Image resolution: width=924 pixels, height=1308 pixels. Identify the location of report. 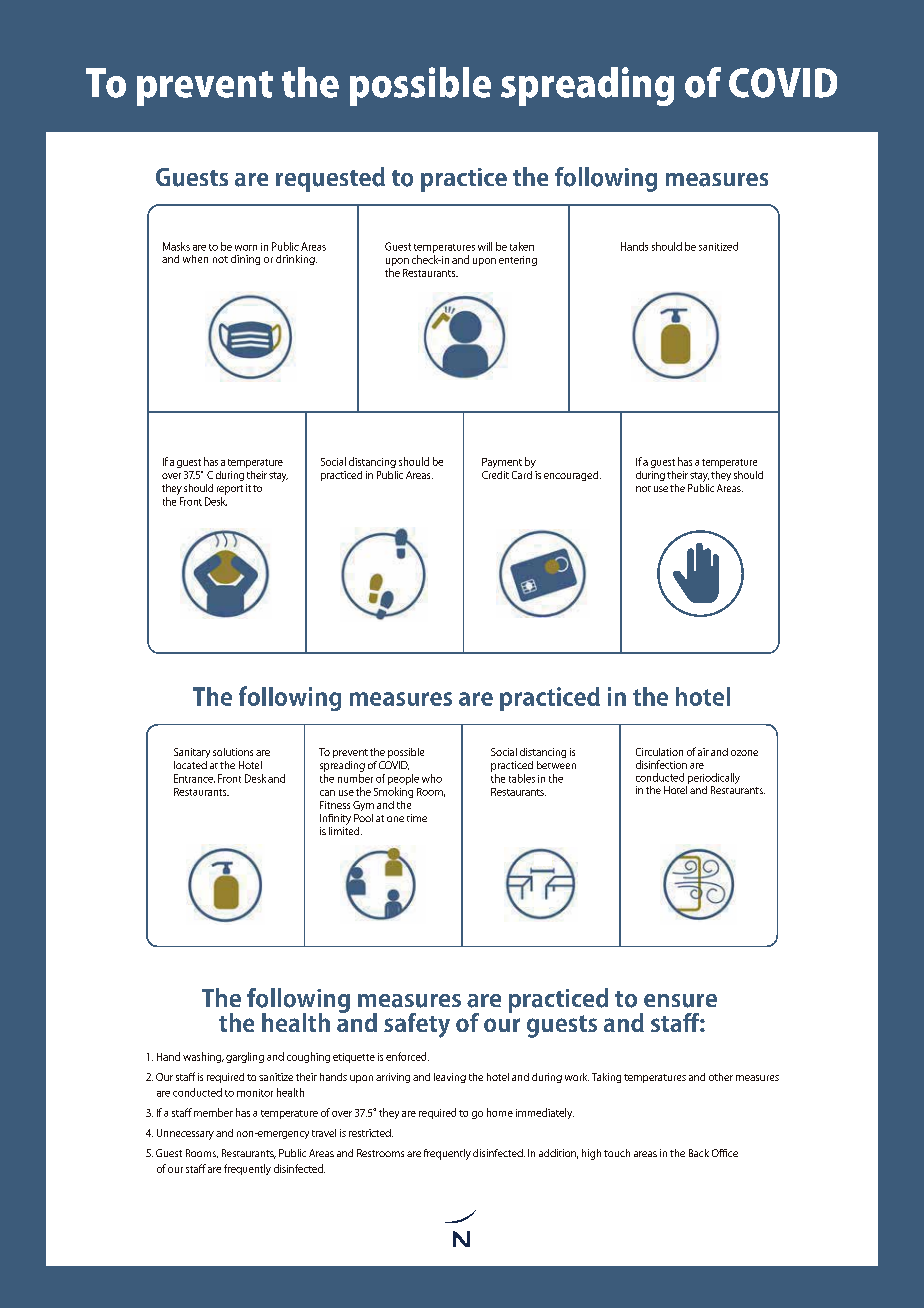
(230, 490).
